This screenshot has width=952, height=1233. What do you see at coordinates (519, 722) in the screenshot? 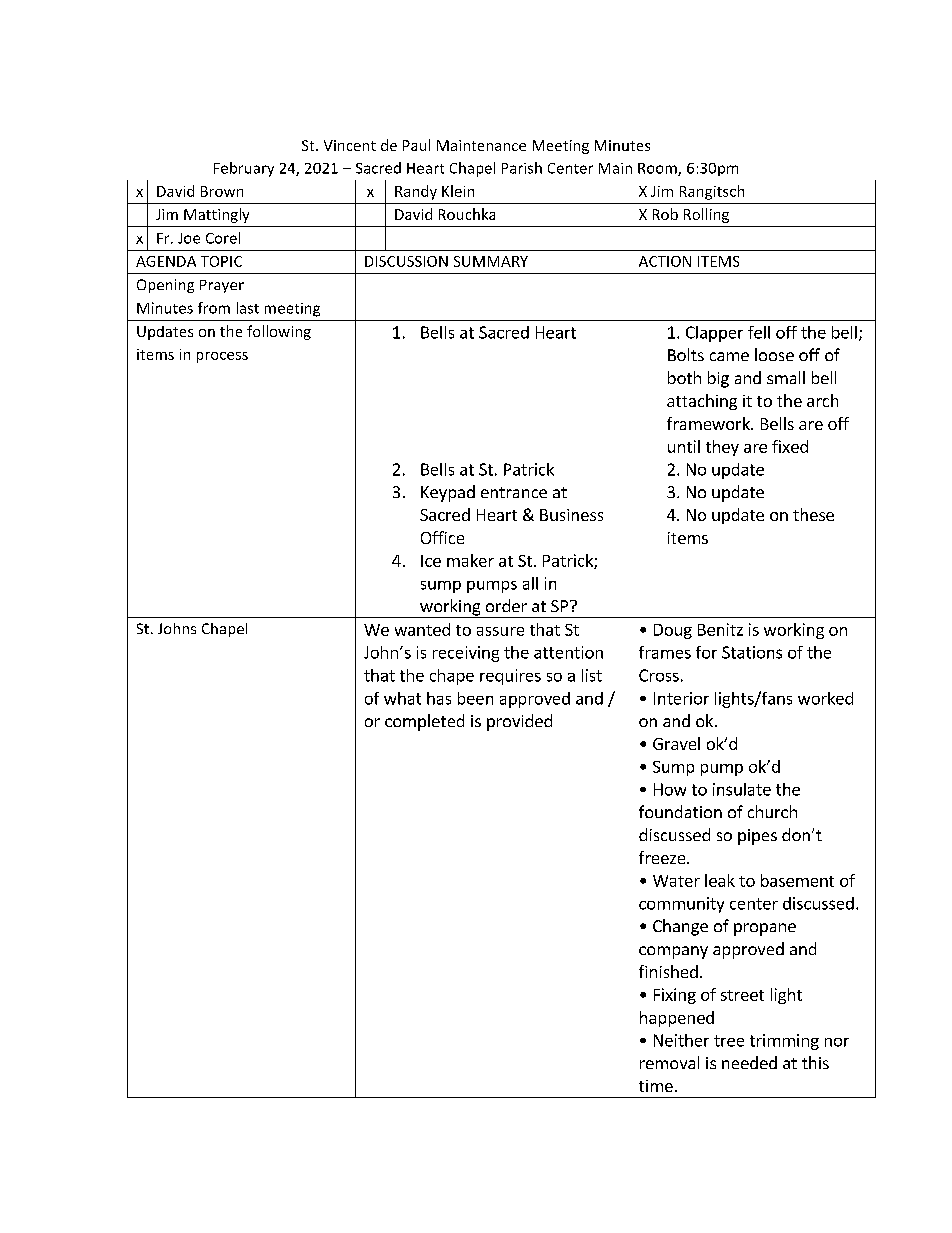
I see `provided` at bounding box center [519, 722].
